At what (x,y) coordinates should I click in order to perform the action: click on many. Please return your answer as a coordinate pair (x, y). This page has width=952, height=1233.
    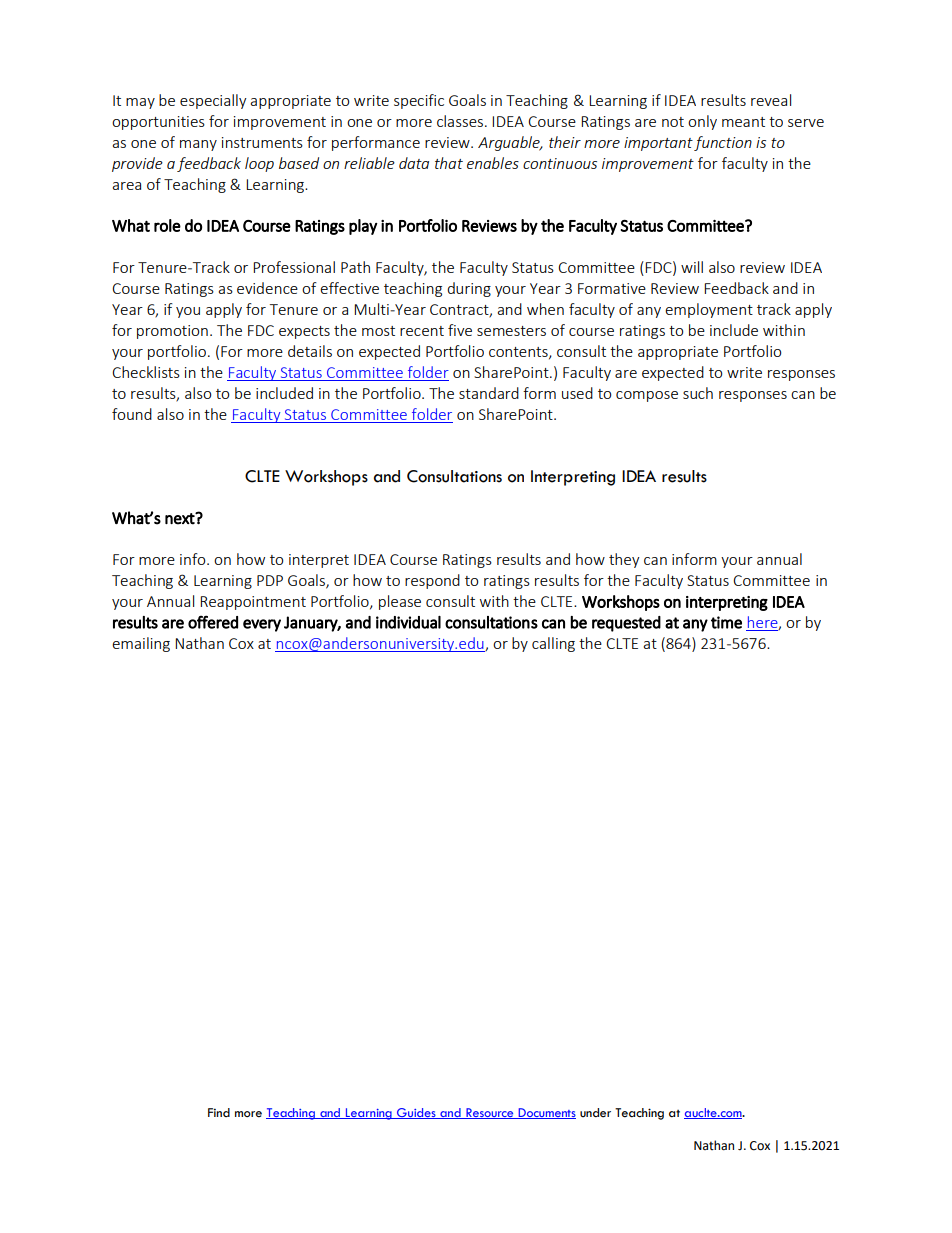
    Looking at the image, I should click on (198, 145).
